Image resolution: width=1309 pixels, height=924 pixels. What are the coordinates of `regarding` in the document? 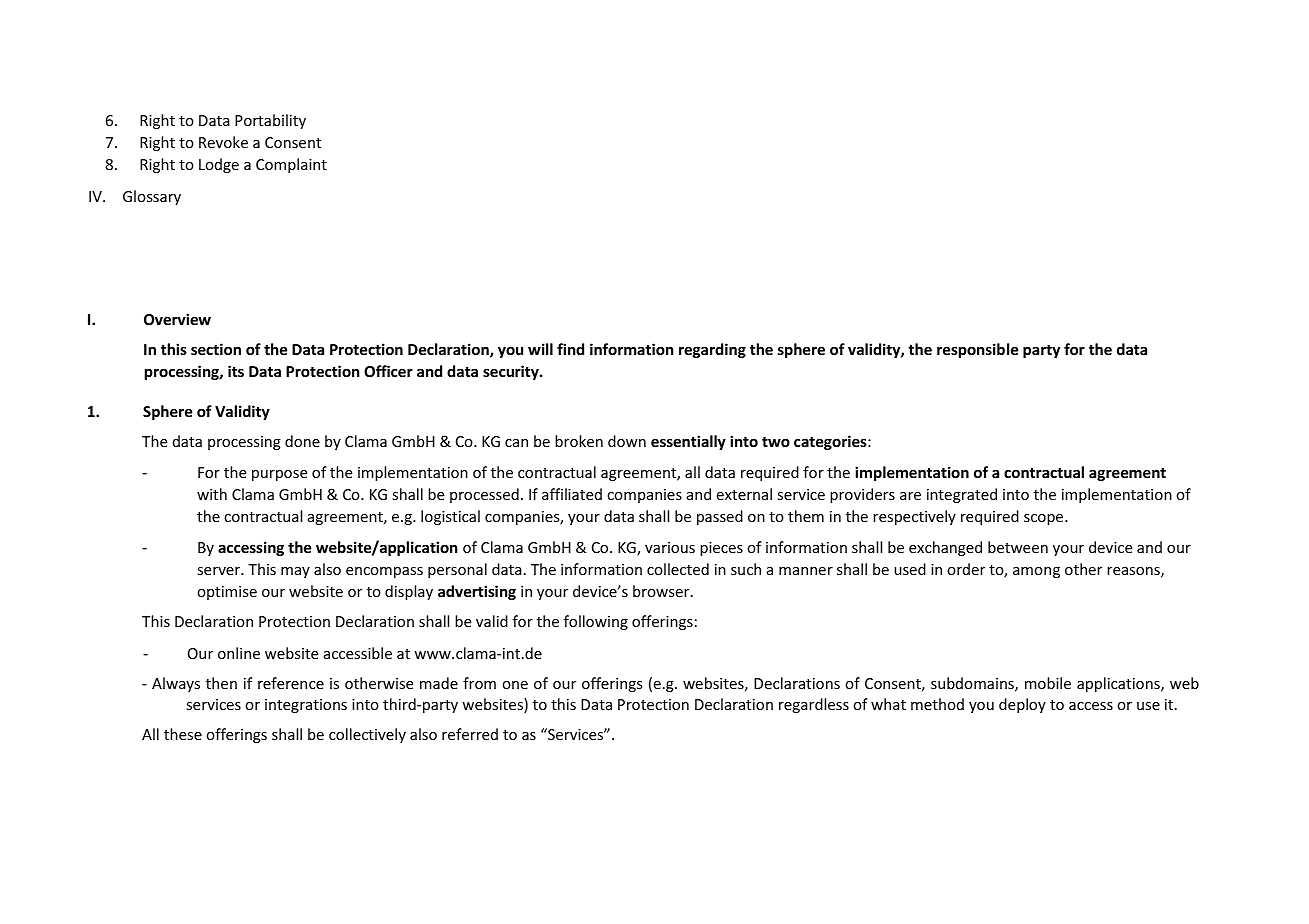 It's located at (712, 350).
